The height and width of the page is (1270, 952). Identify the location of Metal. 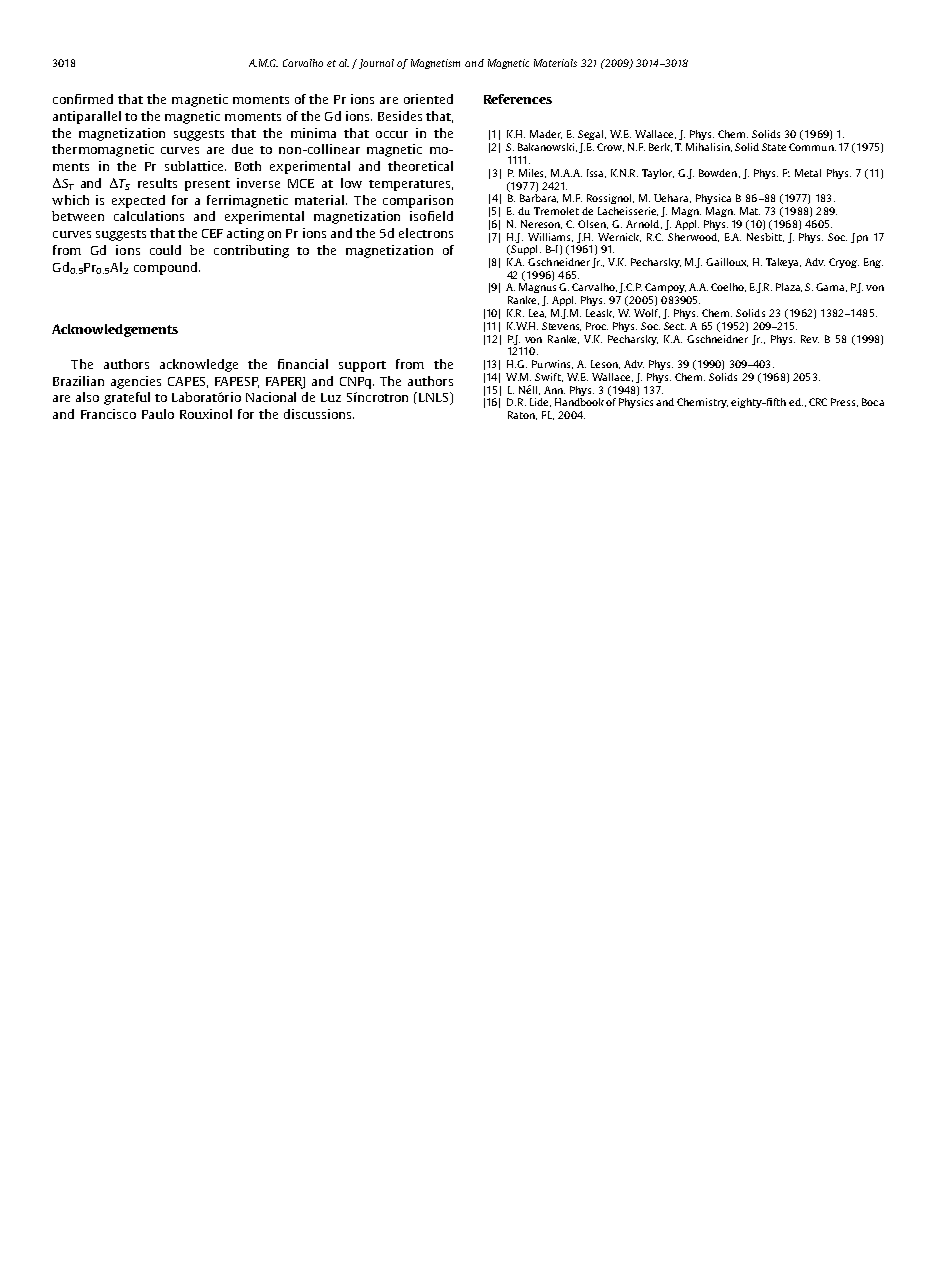
(808, 173).
